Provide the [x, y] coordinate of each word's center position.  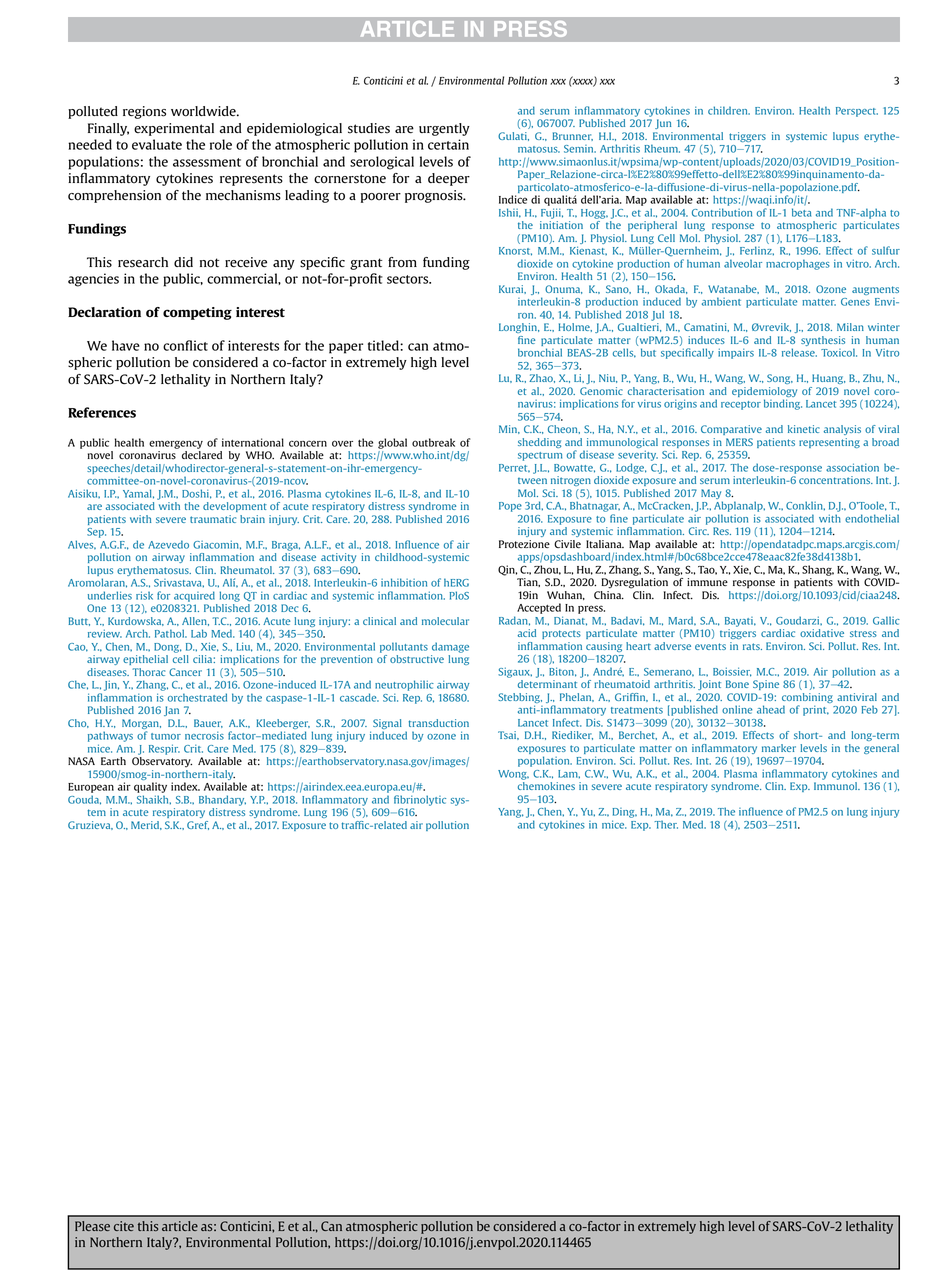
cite [124, 1226]
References [102, 412]
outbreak [433, 442]
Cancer [185, 672]
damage [450, 647]
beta [801, 212]
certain [448, 144]
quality [150, 787]
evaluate [157, 144]
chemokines [546, 786]
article [180, 1226]
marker [779, 748]
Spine [766, 685]
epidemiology [764, 392]
